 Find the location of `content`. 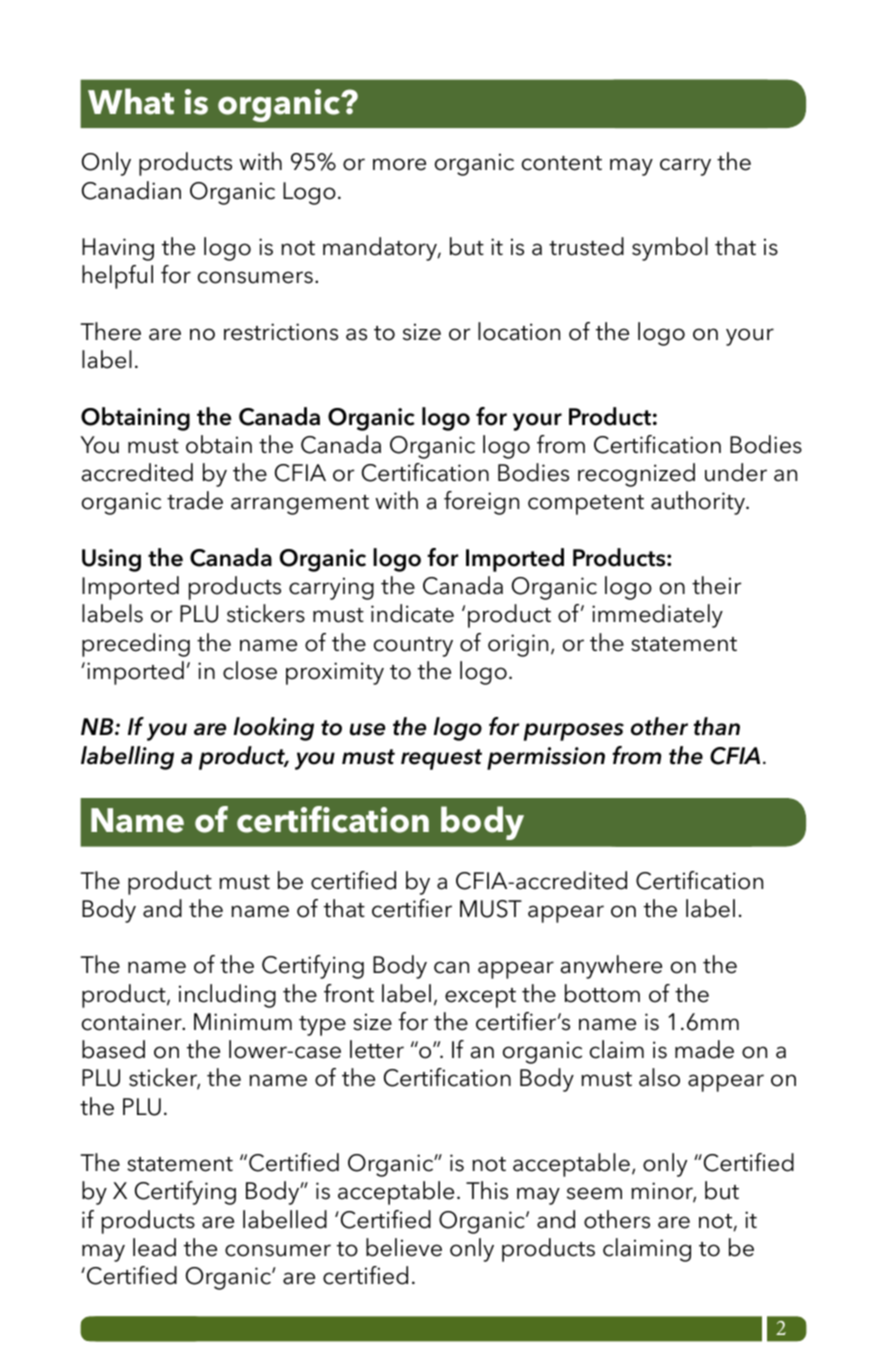

content is located at coordinates (562, 163).
